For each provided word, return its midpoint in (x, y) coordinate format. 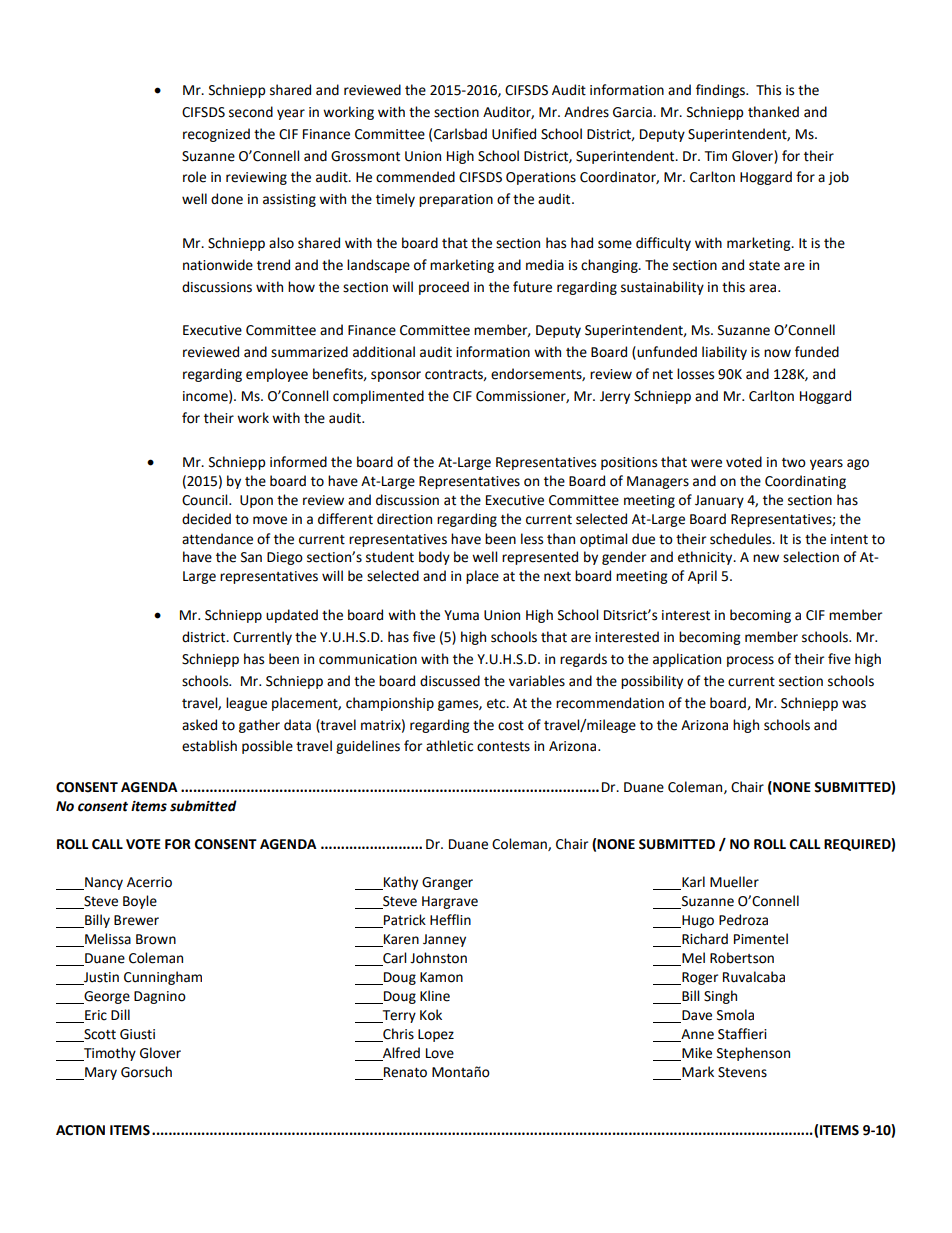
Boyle (140, 902)
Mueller (734, 882)
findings (721, 91)
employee (277, 375)
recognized (216, 135)
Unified (514, 134)
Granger (447, 883)
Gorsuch (146, 1072)
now (777, 353)
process (750, 661)
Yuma (461, 615)
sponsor (396, 376)
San (251, 557)
